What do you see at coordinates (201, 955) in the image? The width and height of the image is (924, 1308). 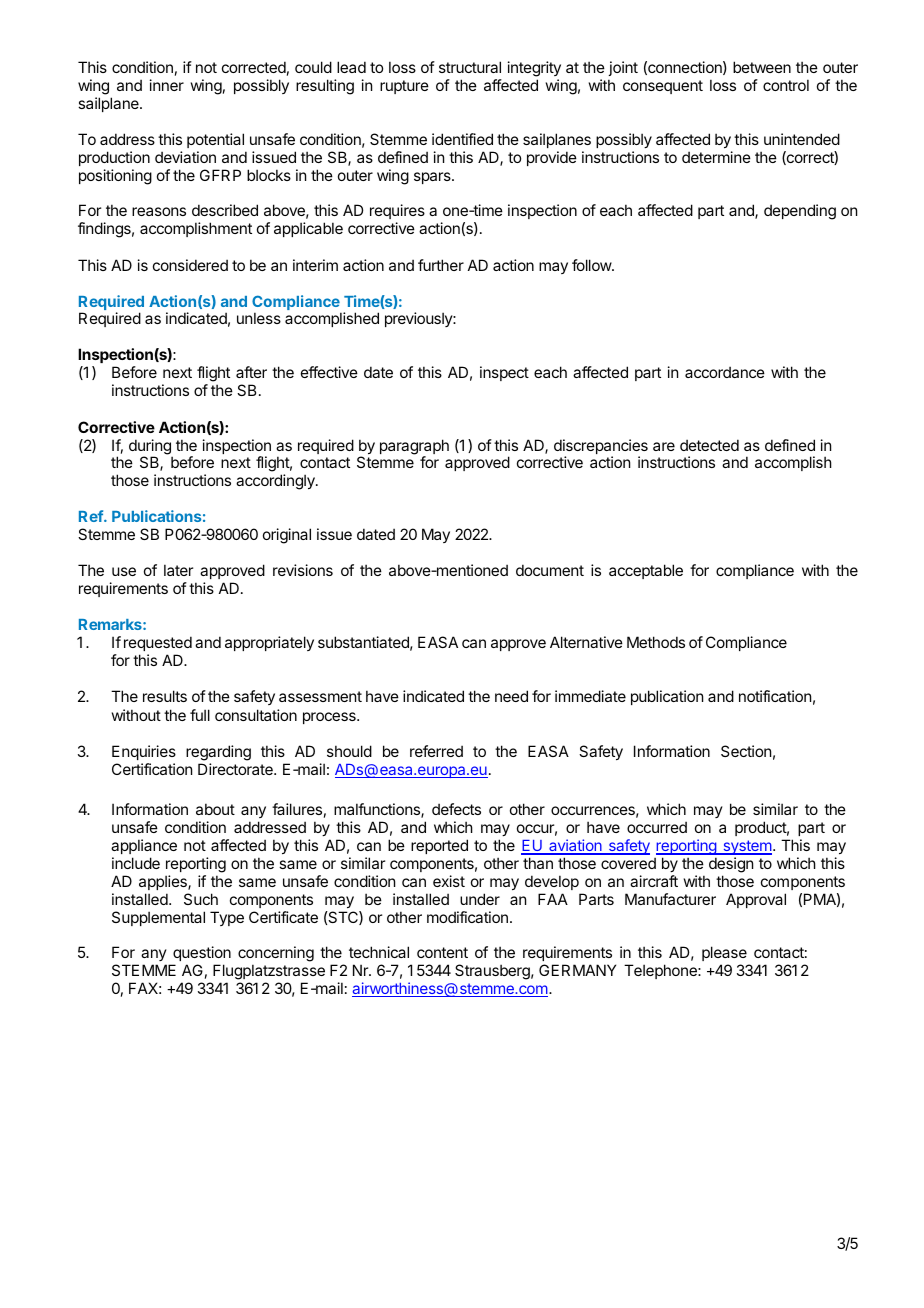 I see `question` at bounding box center [201, 955].
